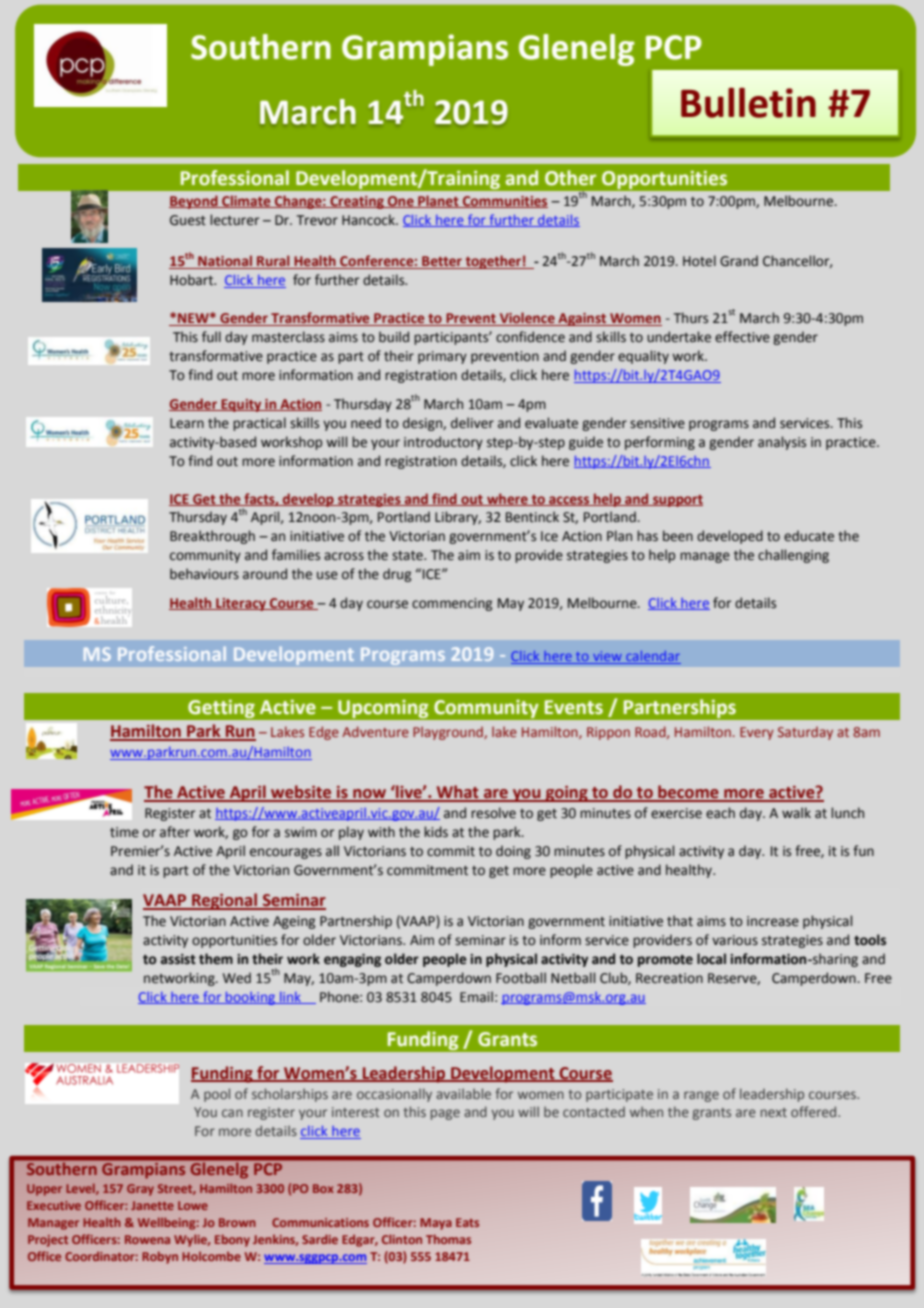  I want to click on Beyond, so click(194, 202).
